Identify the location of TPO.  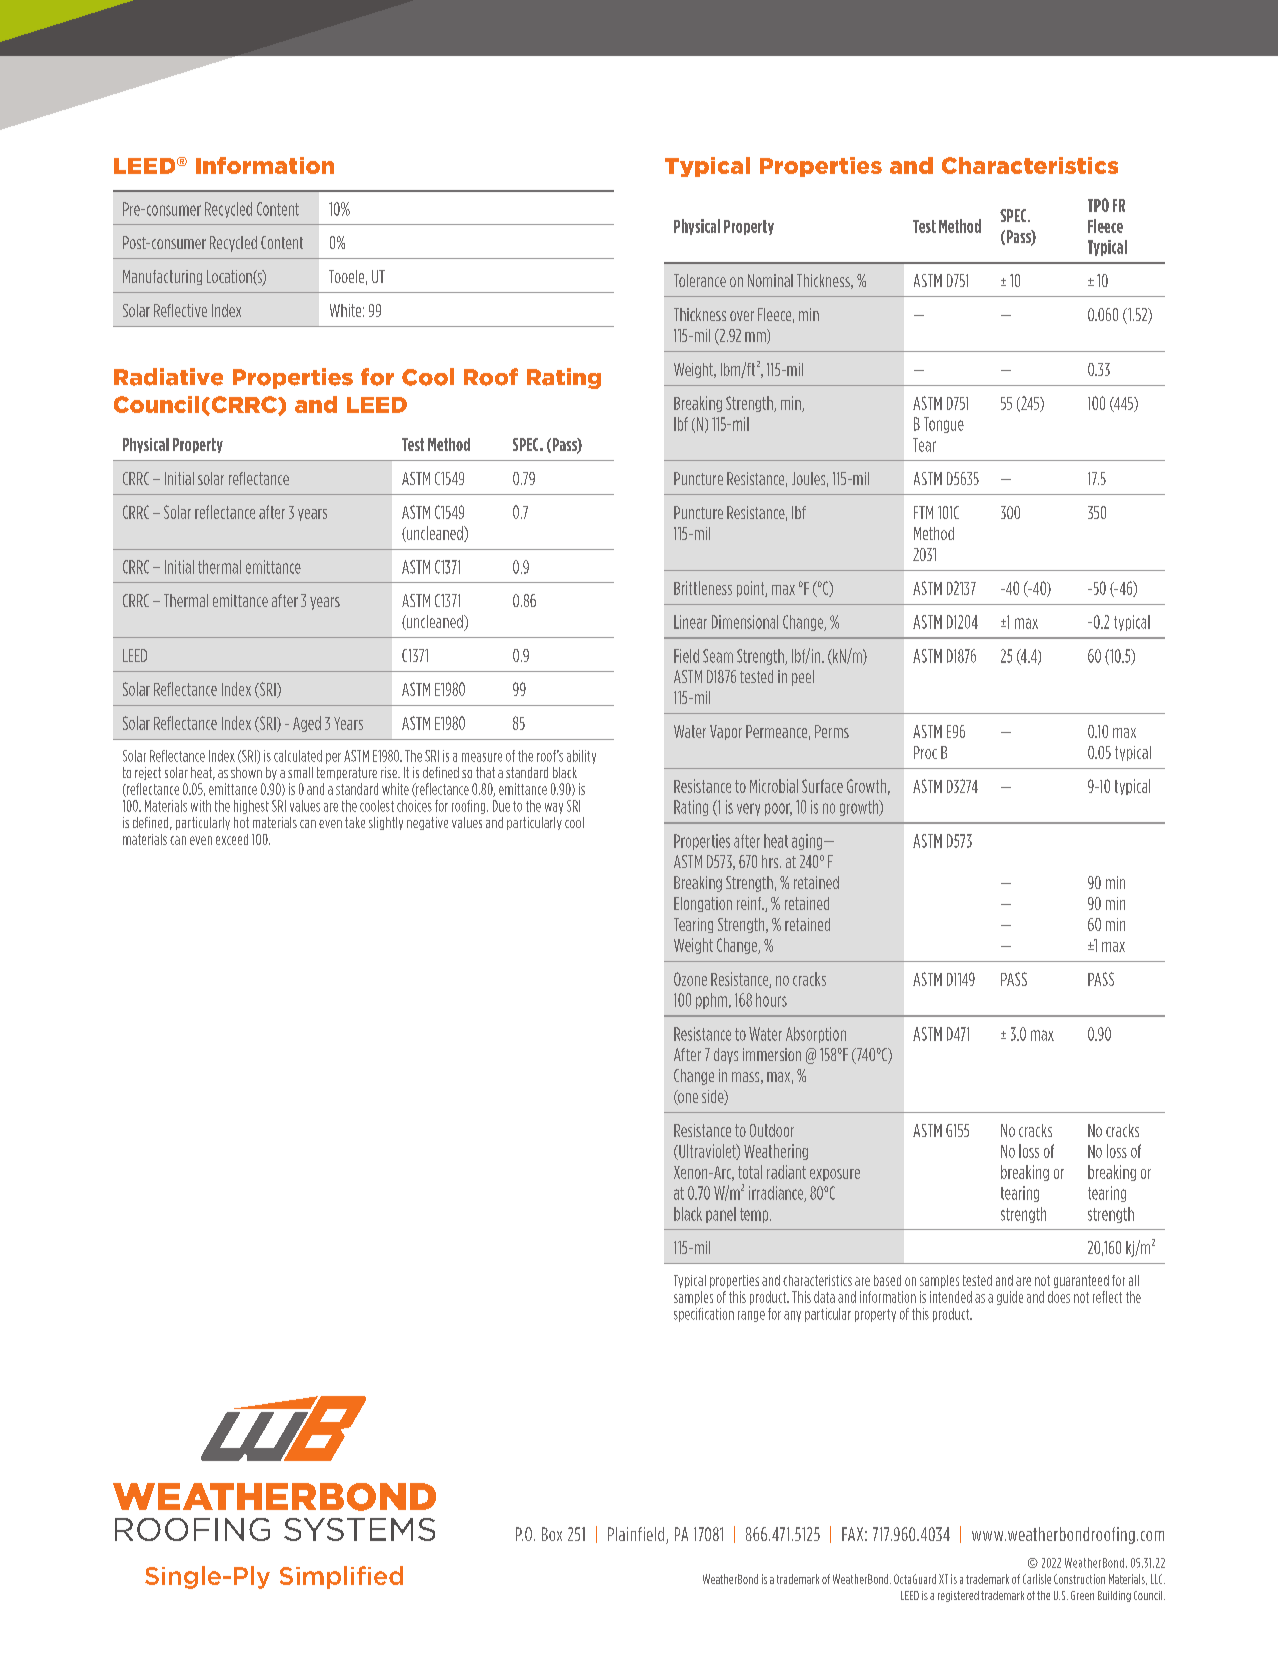
(1098, 205).
